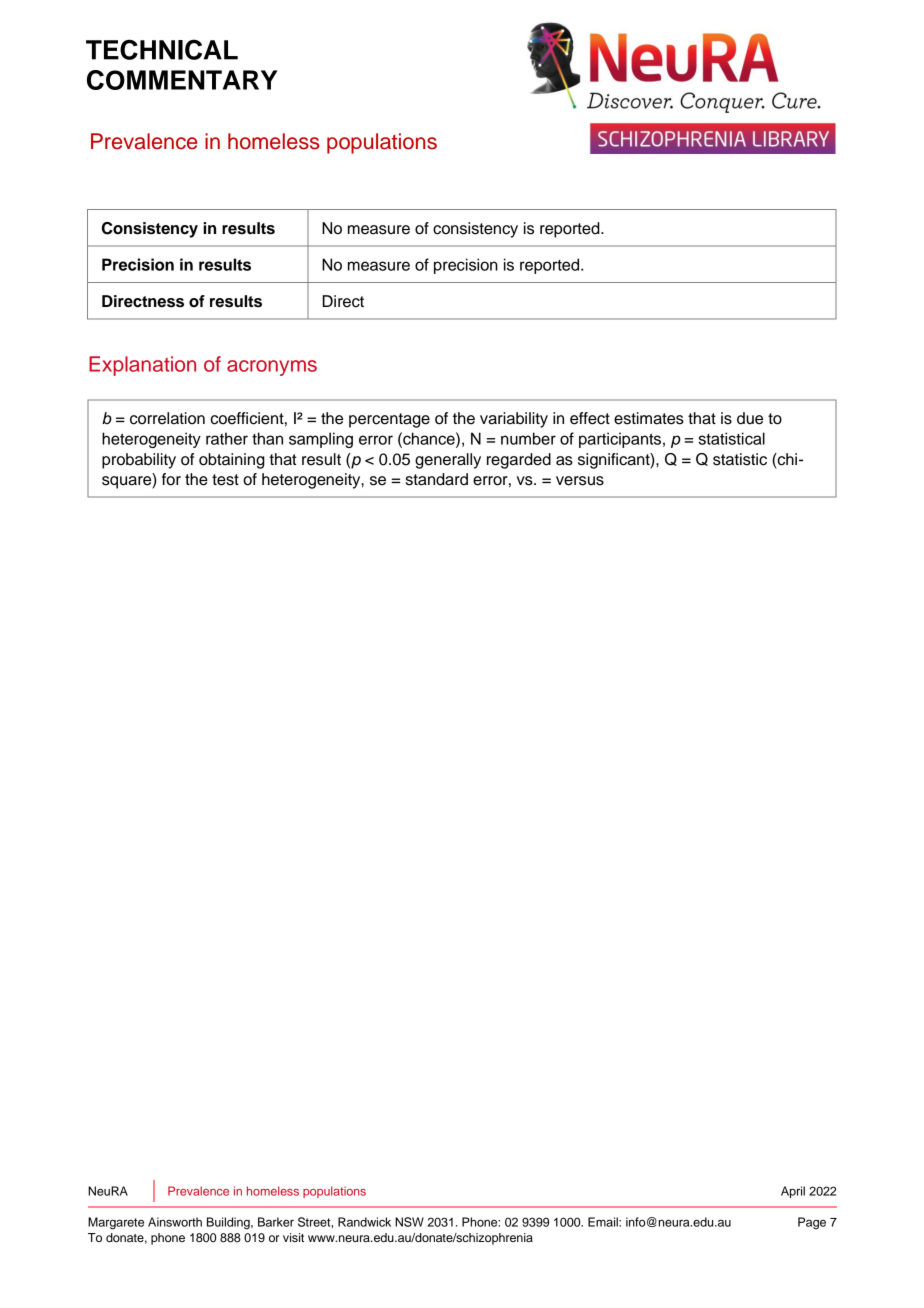  Describe the element at coordinates (276, 1222) in the screenshot. I see `Barker` at that location.
